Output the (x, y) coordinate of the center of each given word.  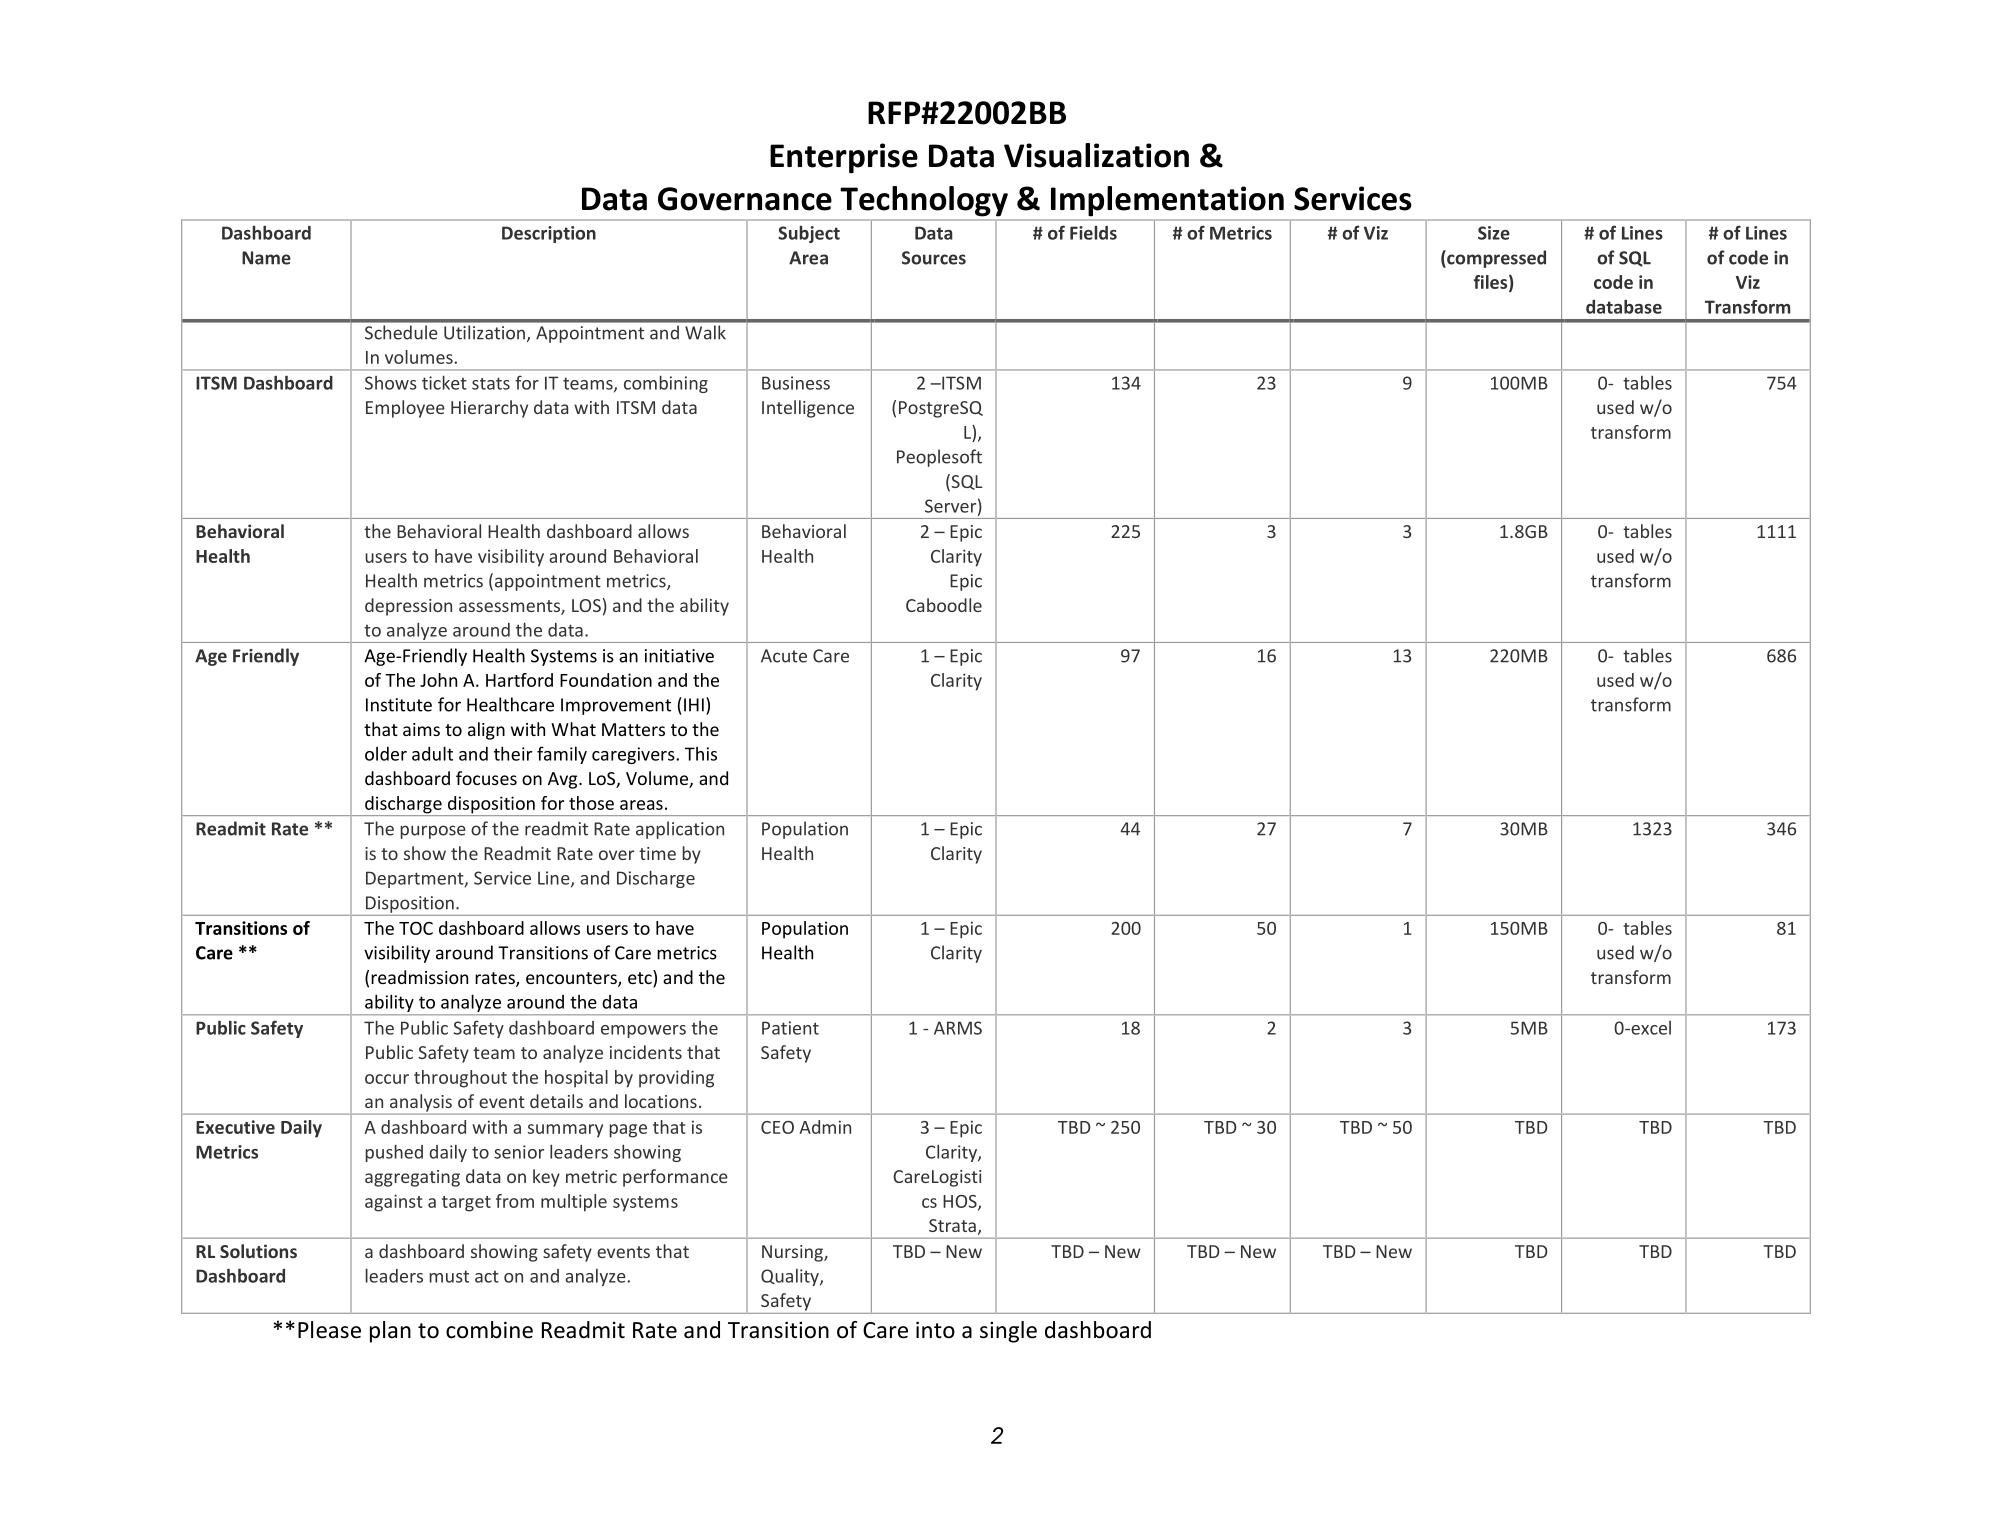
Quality (791, 1277)
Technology (924, 201)
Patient (790, 1028)
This (701, 754)
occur (387, 1079)
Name (266, 258)
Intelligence (808, 409)
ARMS (958, 1028)
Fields (1093, 233)
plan (390, 1332)
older (386, 754)
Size (1494, 233)
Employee (405, 409)
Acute (784, 656)
